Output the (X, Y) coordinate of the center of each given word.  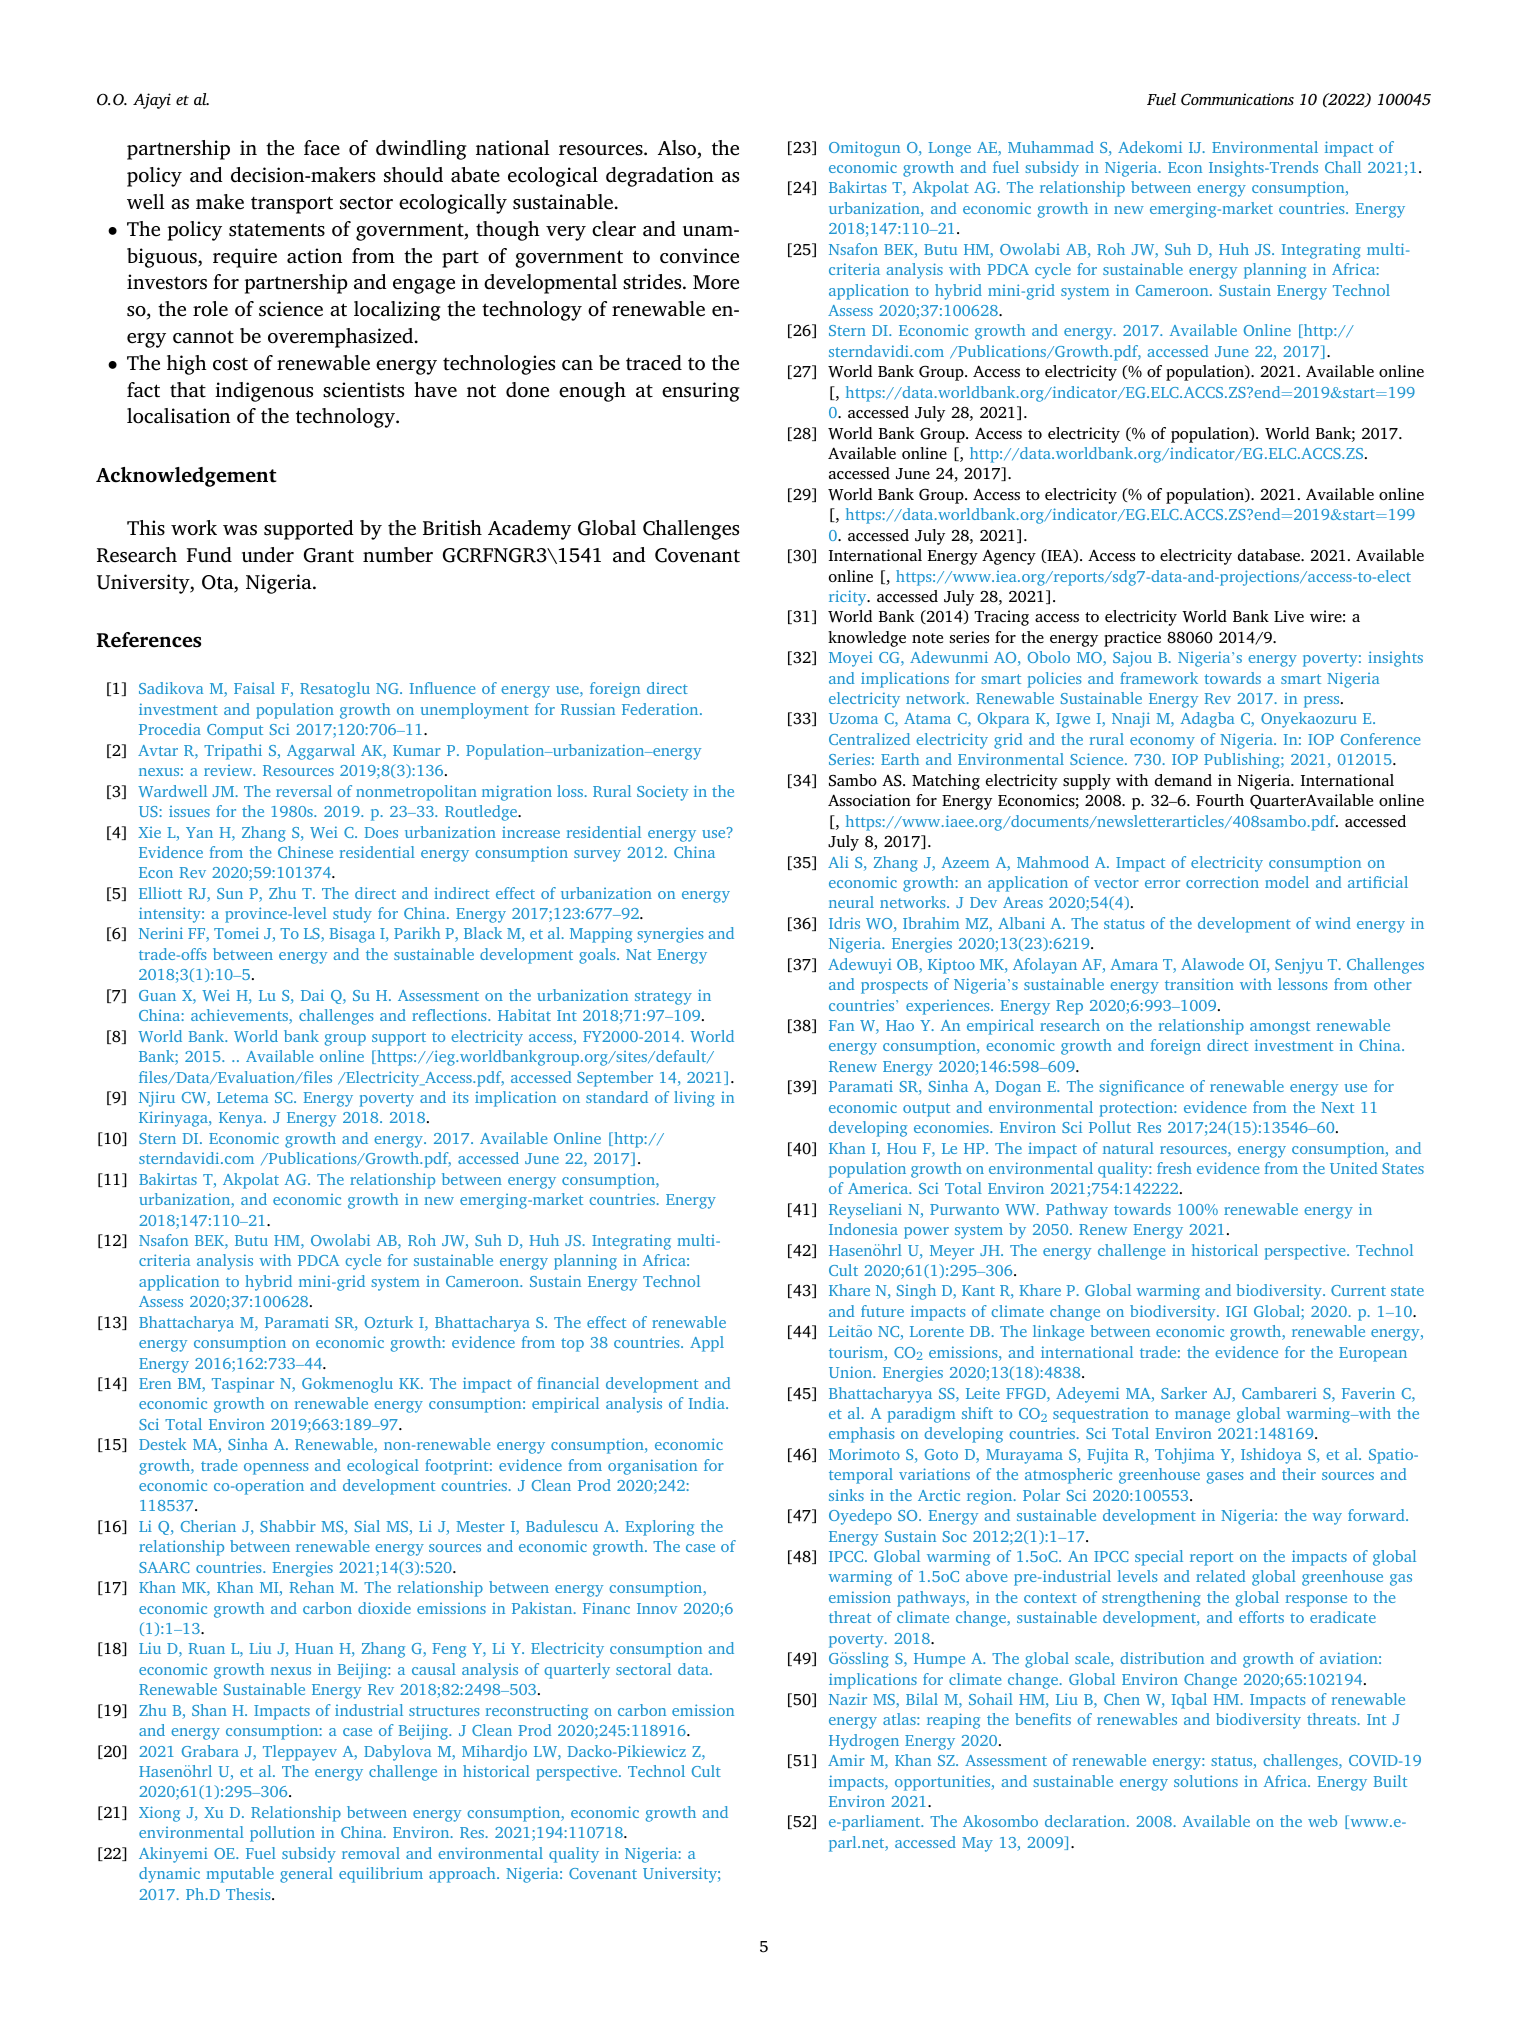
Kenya (242, 1119)
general (306, 1875)
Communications (1237, 99)
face (322, 148)
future (882, 1311)
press (1323, 702)
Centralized (869, 739)
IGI (1236, 1311)
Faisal (254, 688)
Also (678, 149)
